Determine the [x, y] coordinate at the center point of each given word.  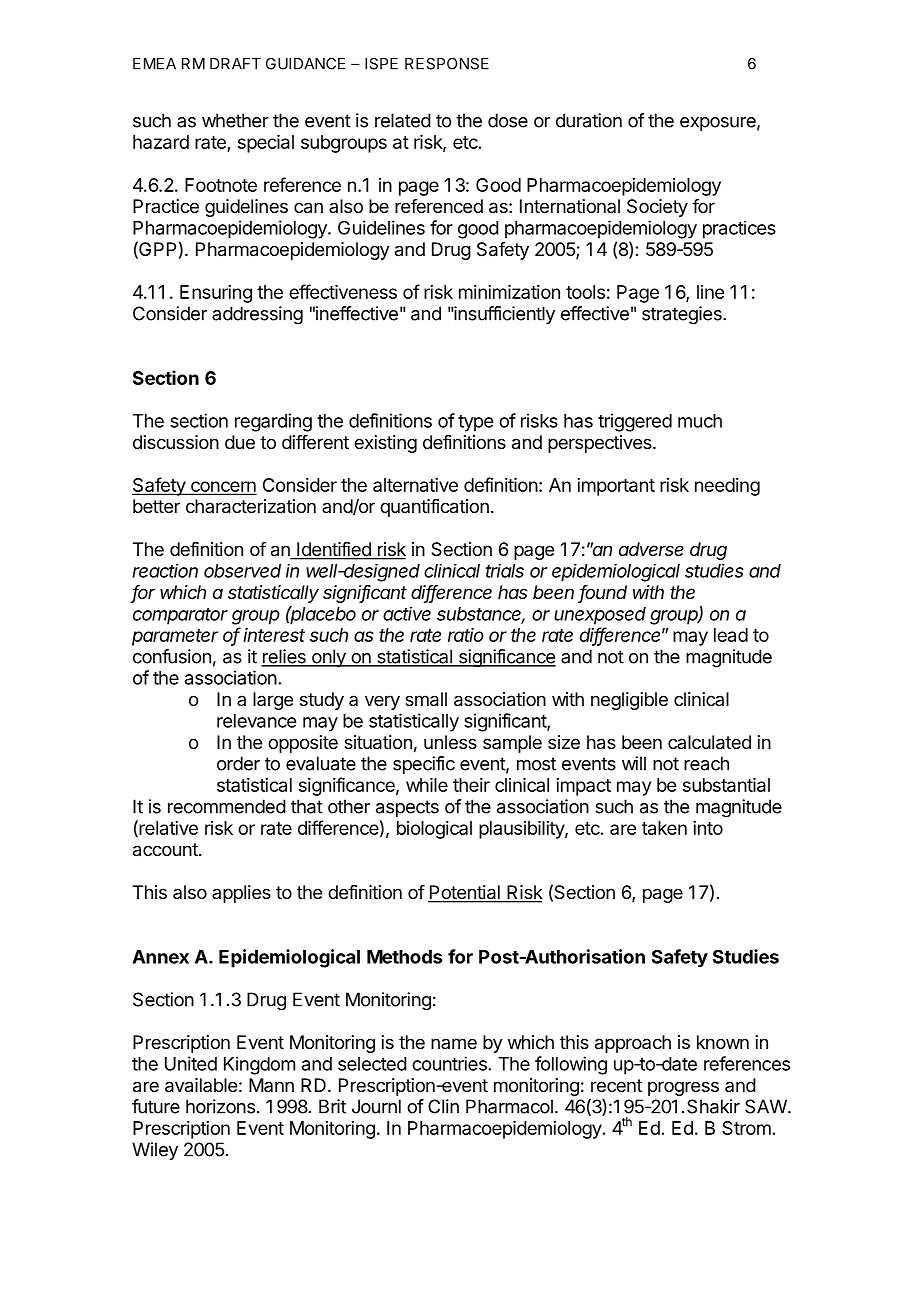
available [201, 1085]
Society [657, 208]
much [700, 421]
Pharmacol [509, 1106]
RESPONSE [447, 64]
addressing [257, 315]
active [407, 613]
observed [242, 571]
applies [241, 894]
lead [731, 635]
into [708, 828]
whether [235, 120]
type [475, 423]
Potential [465, 893]
